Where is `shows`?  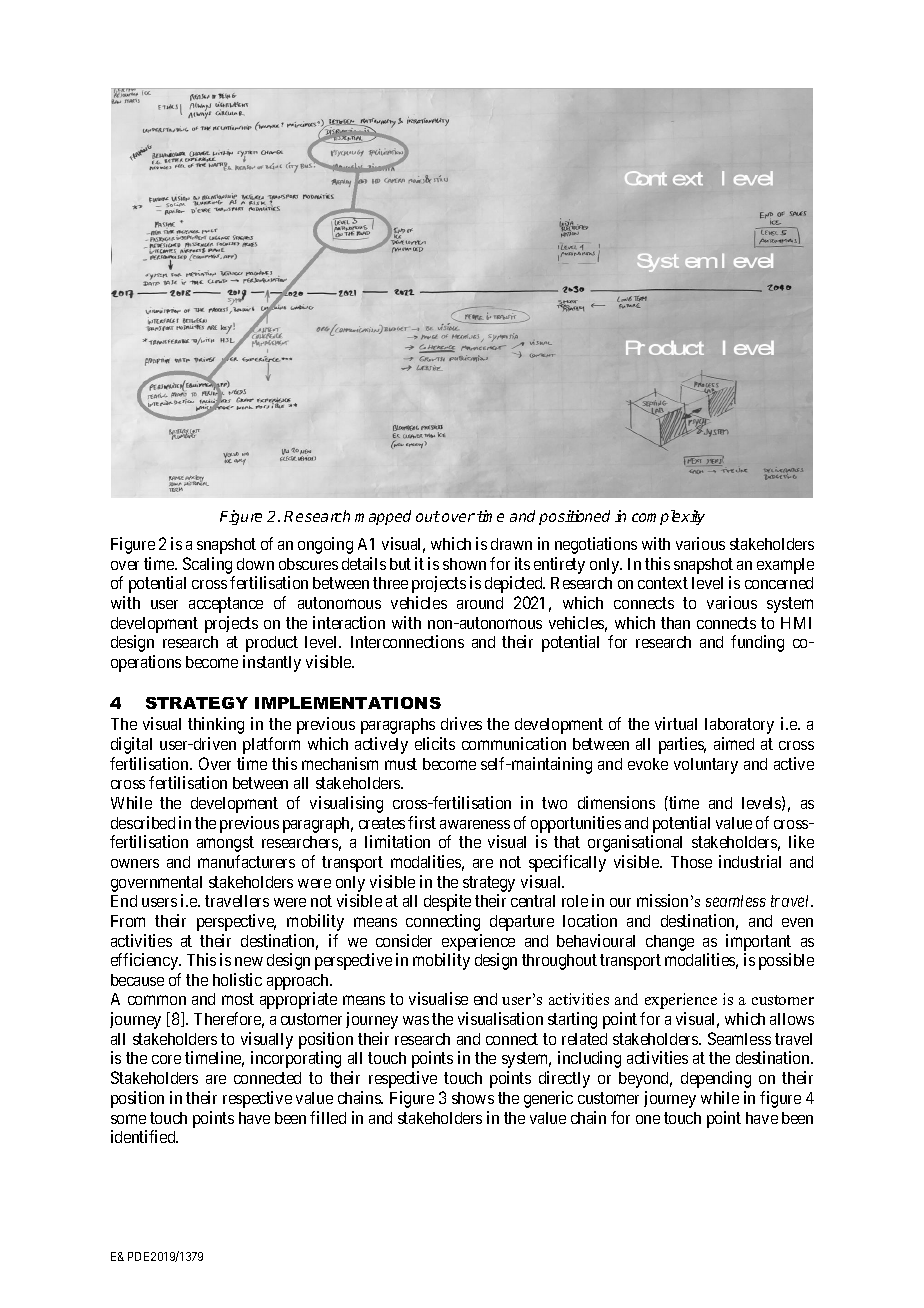
shows is located at coordinates (473, 1098).
